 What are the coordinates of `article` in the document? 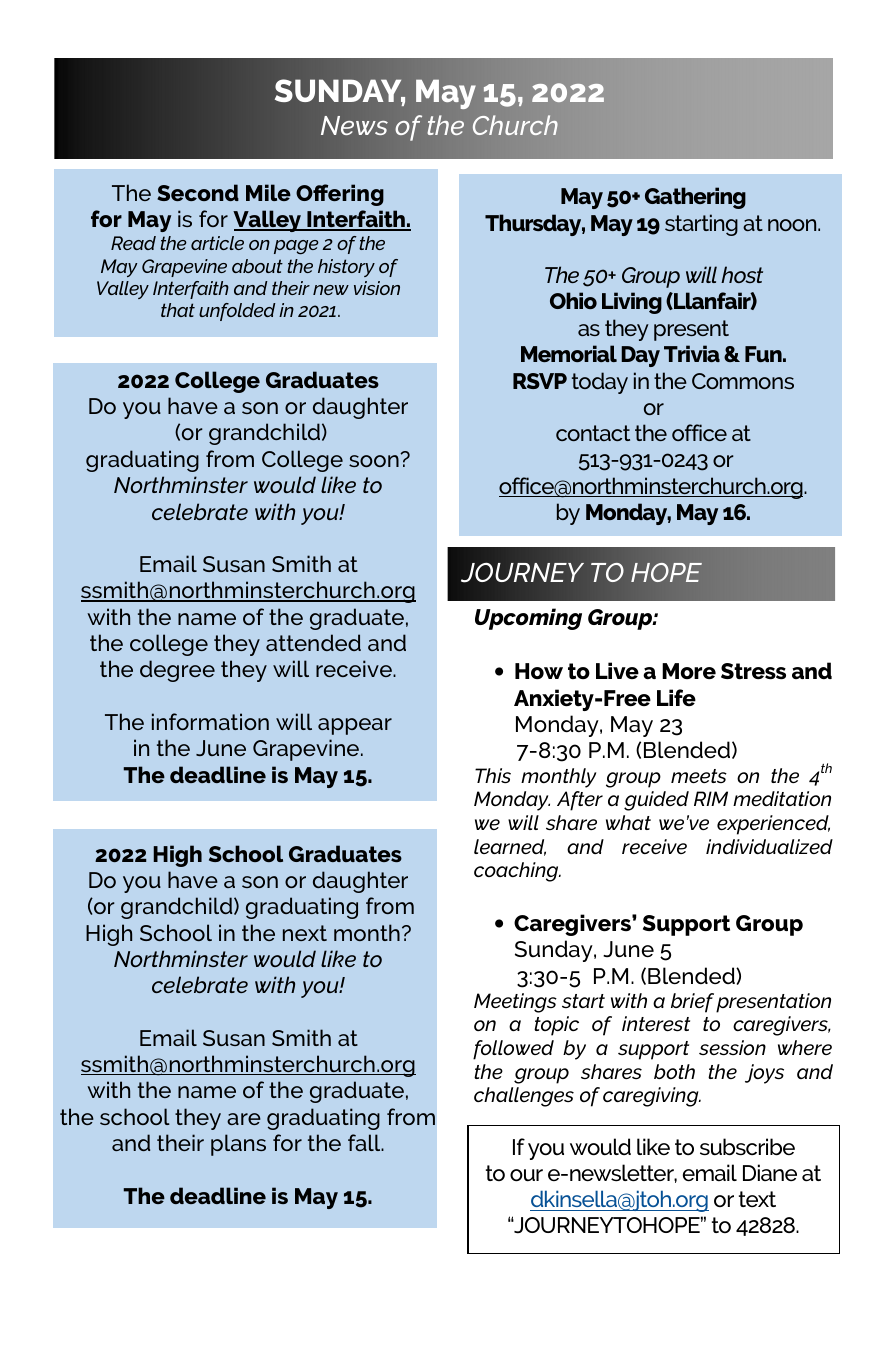 It's located at (217, 243).
